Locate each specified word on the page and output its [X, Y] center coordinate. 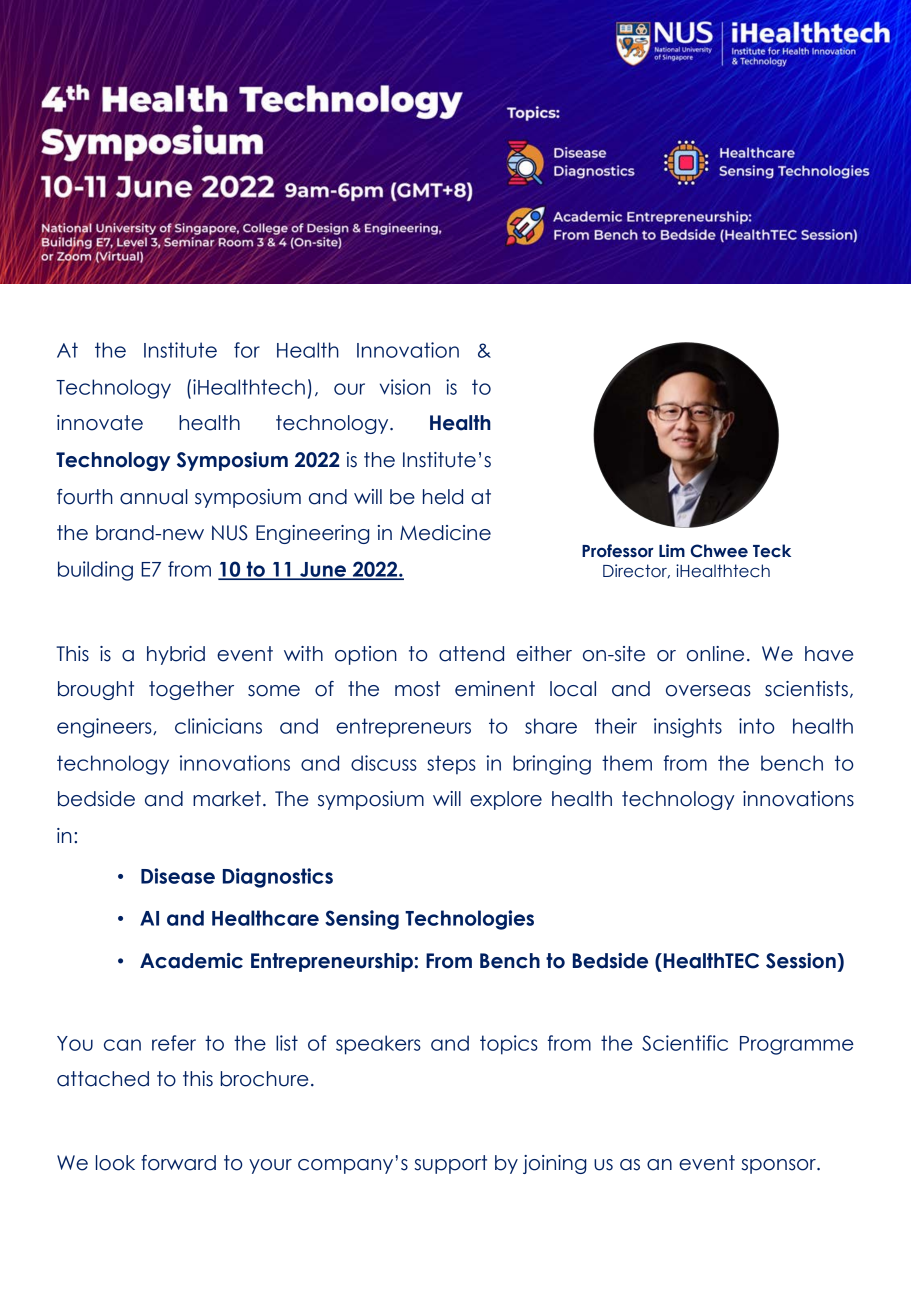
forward [178, 1163]
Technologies [469, 920]
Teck [772, 551]
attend [471, 654]
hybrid [176, 655]
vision [405, 387]
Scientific [685, 1043]
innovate [100, 423]
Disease [178, 876]
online [715, 654]
